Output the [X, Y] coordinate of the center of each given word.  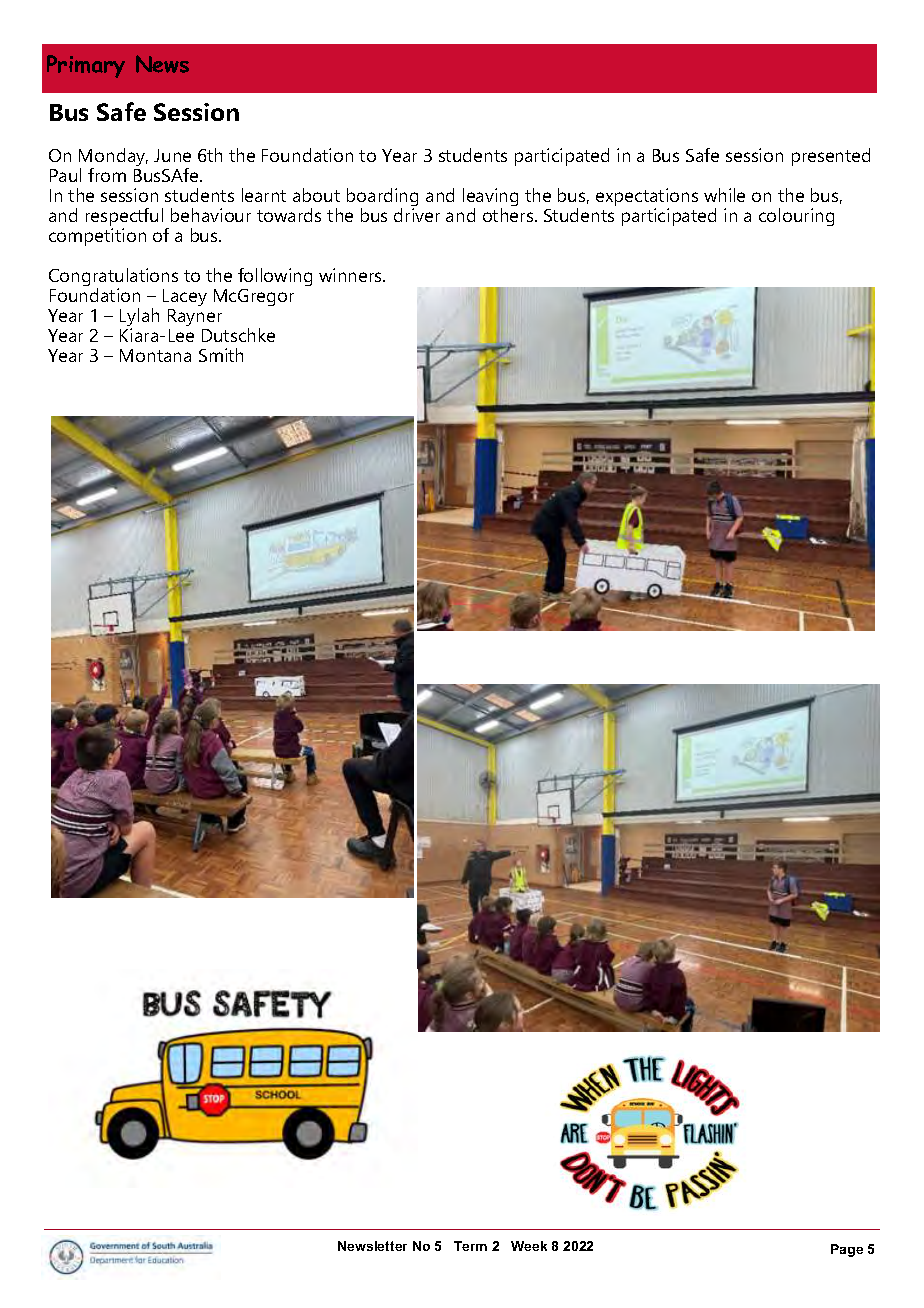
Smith [221, 355]
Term [470, 1246]
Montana [155, 355]
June [172, 155]
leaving [490, 199]
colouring [796, 217]
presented [831, 157]
